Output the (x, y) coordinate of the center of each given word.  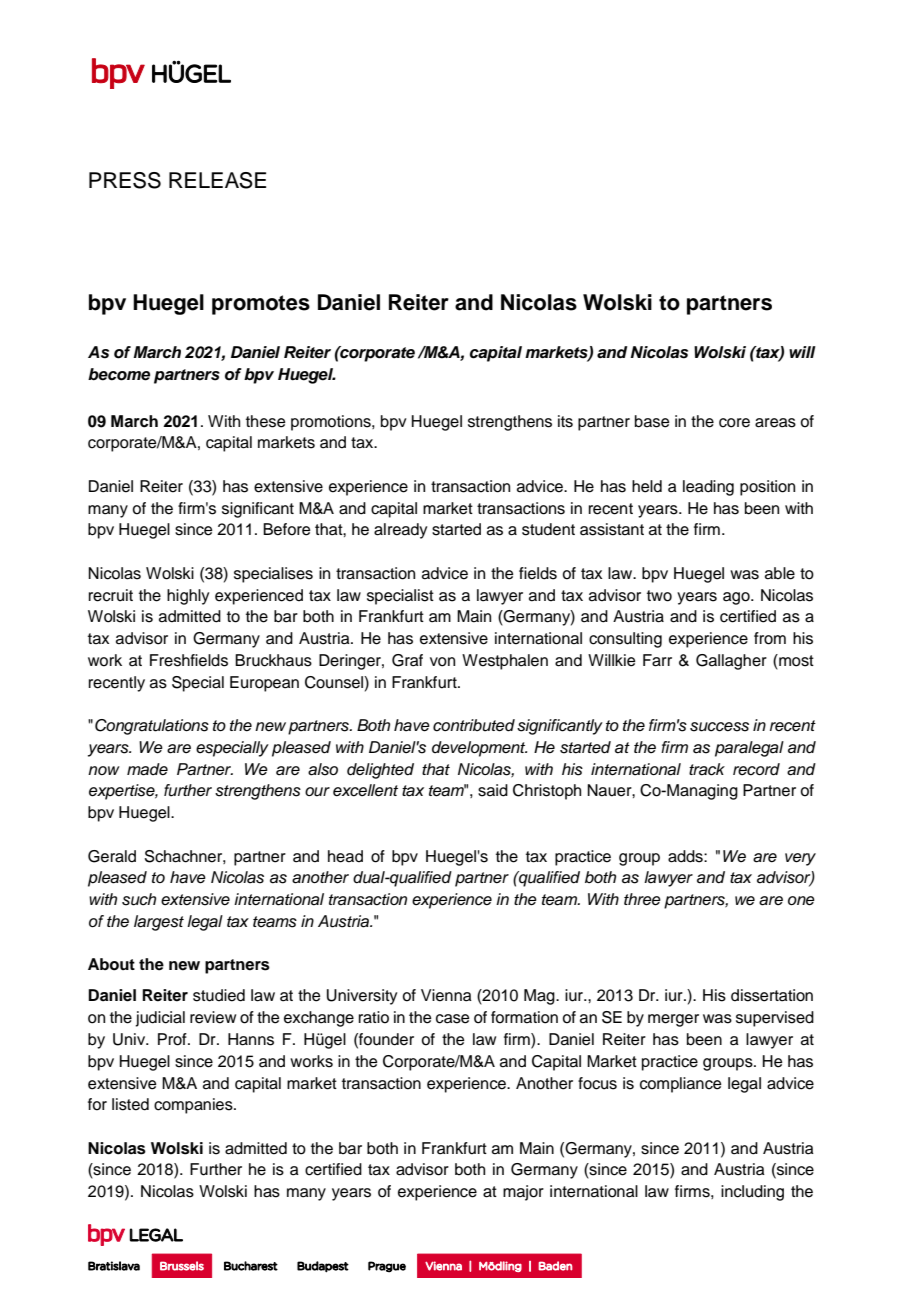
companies (194, 1106)
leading (708, 488)
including (752, 1193)
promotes (261, 305)
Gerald (112, 856)
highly (188, 597)
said (493, 790)
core (734, 423)
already (400, 531)
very (800, 859)
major (523, 1193)
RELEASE (217, 180)
